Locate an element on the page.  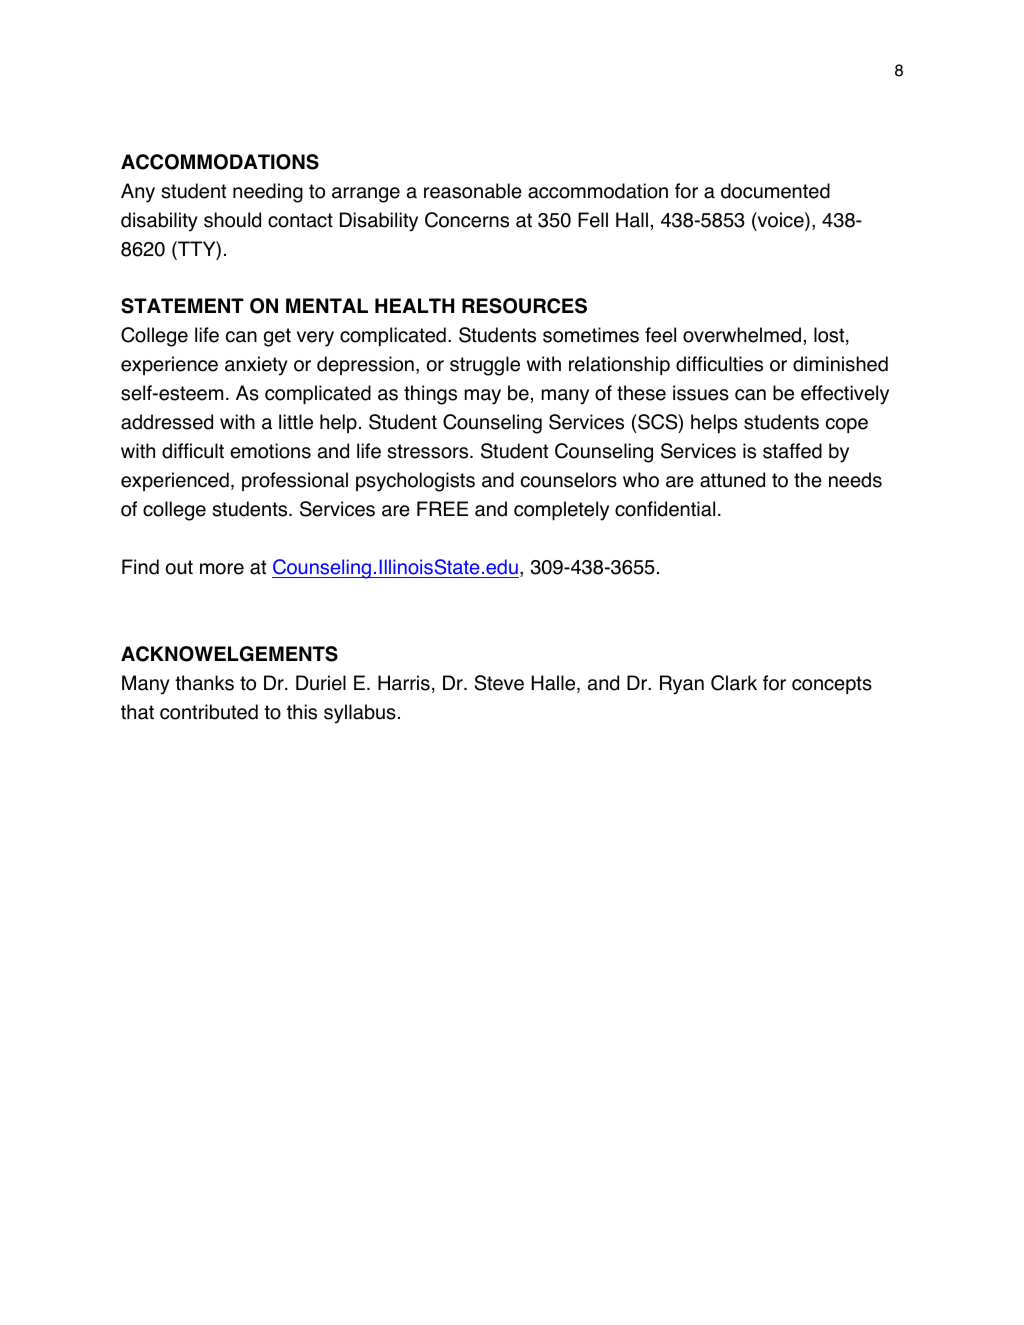
documented is located at coordinates (775, 191).
